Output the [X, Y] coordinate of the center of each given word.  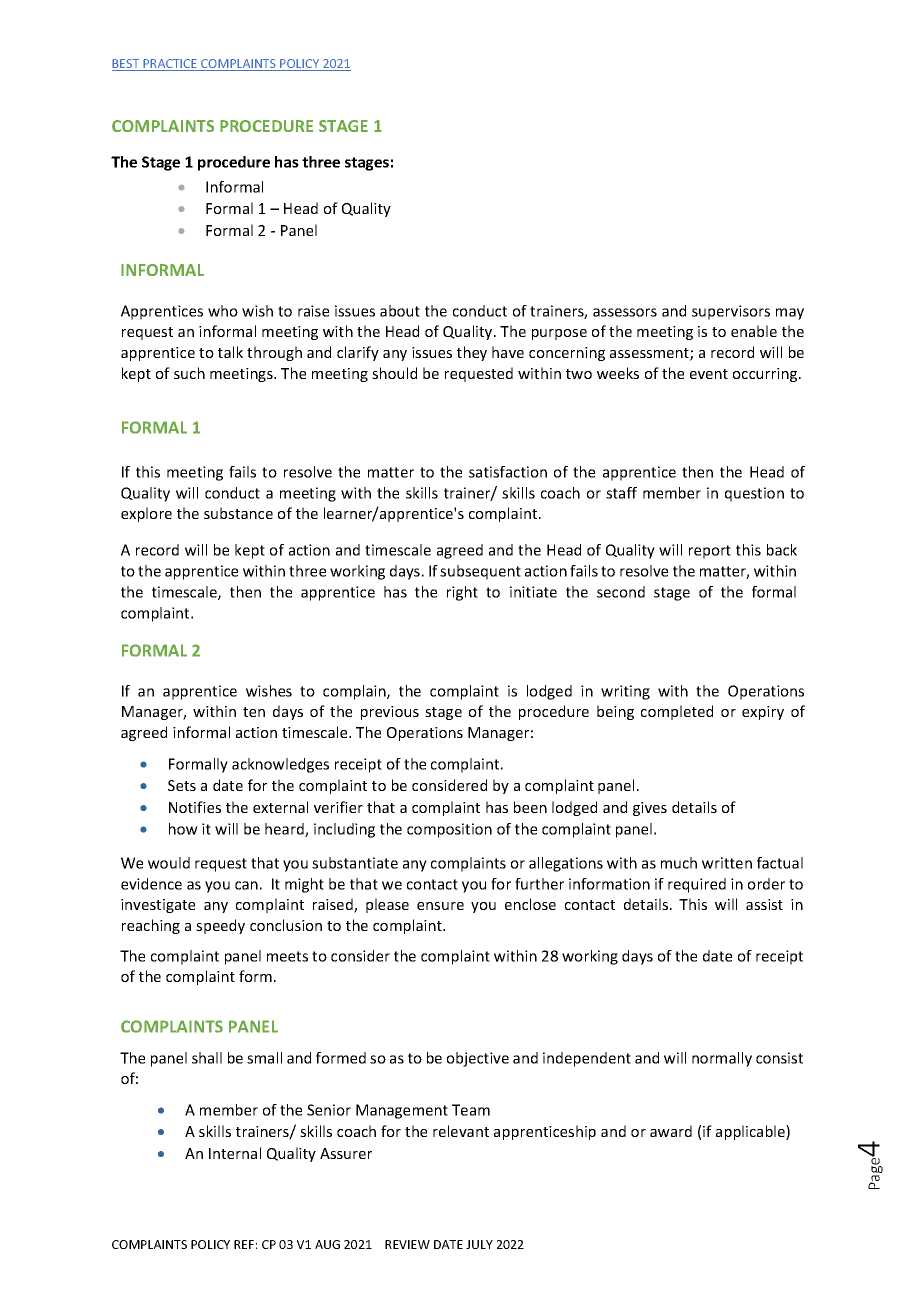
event [709, 374]
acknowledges [280, 765]
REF [244, 1244]
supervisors [731, 312]
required [697, 885]
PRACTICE [170, 65]
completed [677, 712]
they [472, 353]
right [462, 593]
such [189, 373]
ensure [440, 906]
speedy [220, 926]
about [400, 311]
